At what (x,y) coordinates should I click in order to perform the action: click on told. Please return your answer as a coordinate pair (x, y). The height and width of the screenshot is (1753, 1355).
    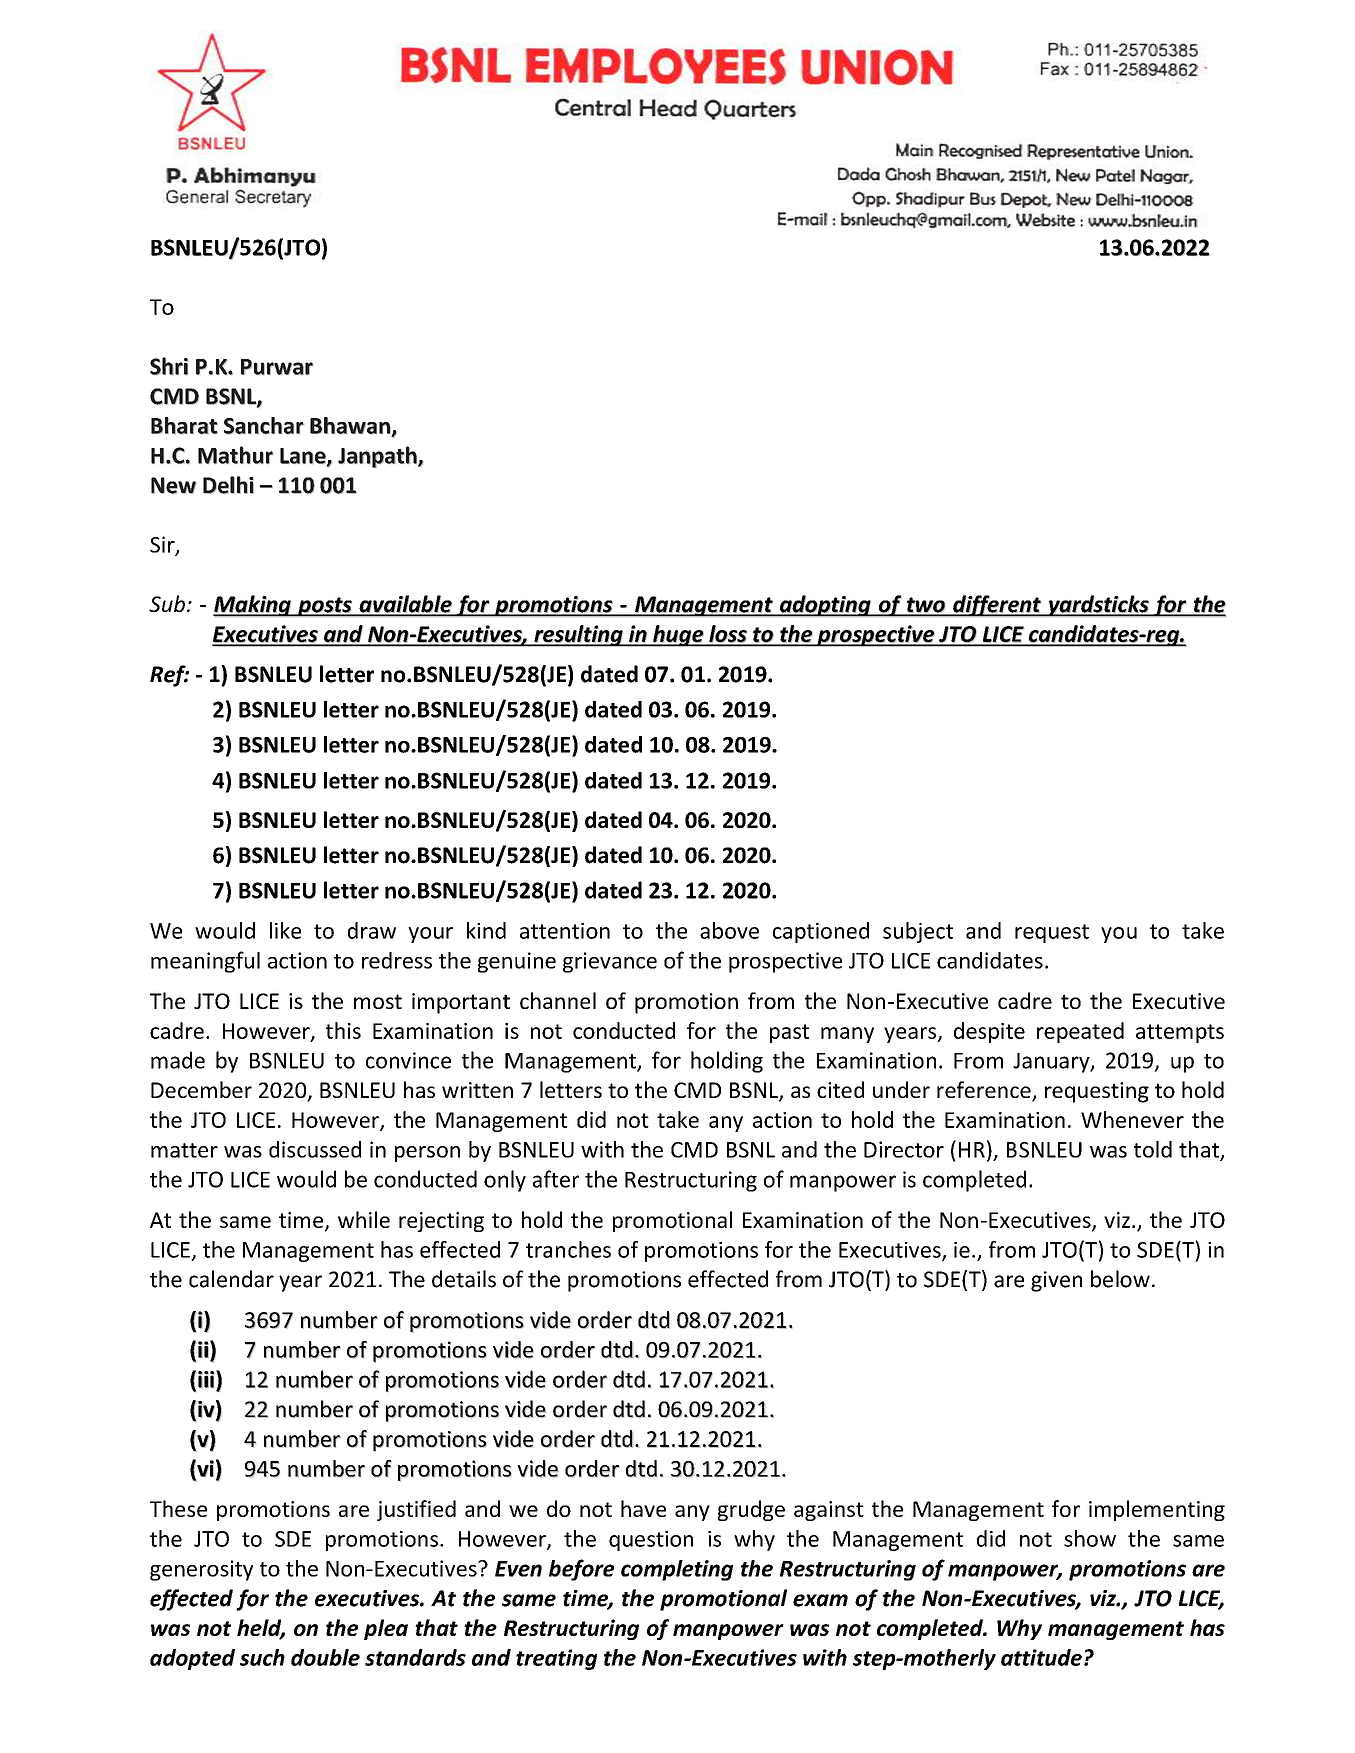
    Looking at the image, I should click on (1153, 1149).
